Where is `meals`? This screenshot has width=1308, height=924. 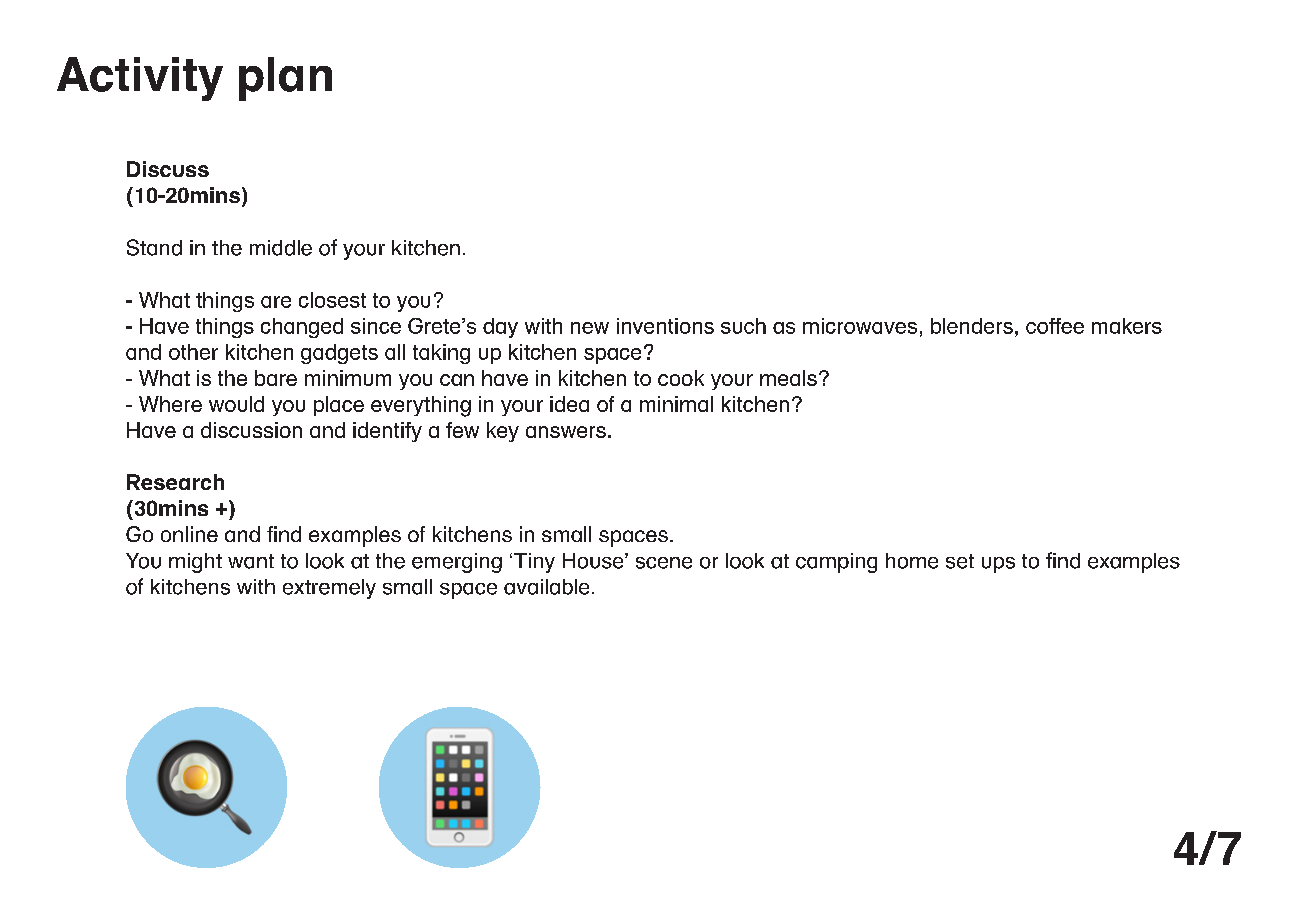 meals is located at coordinates (788, 378).
